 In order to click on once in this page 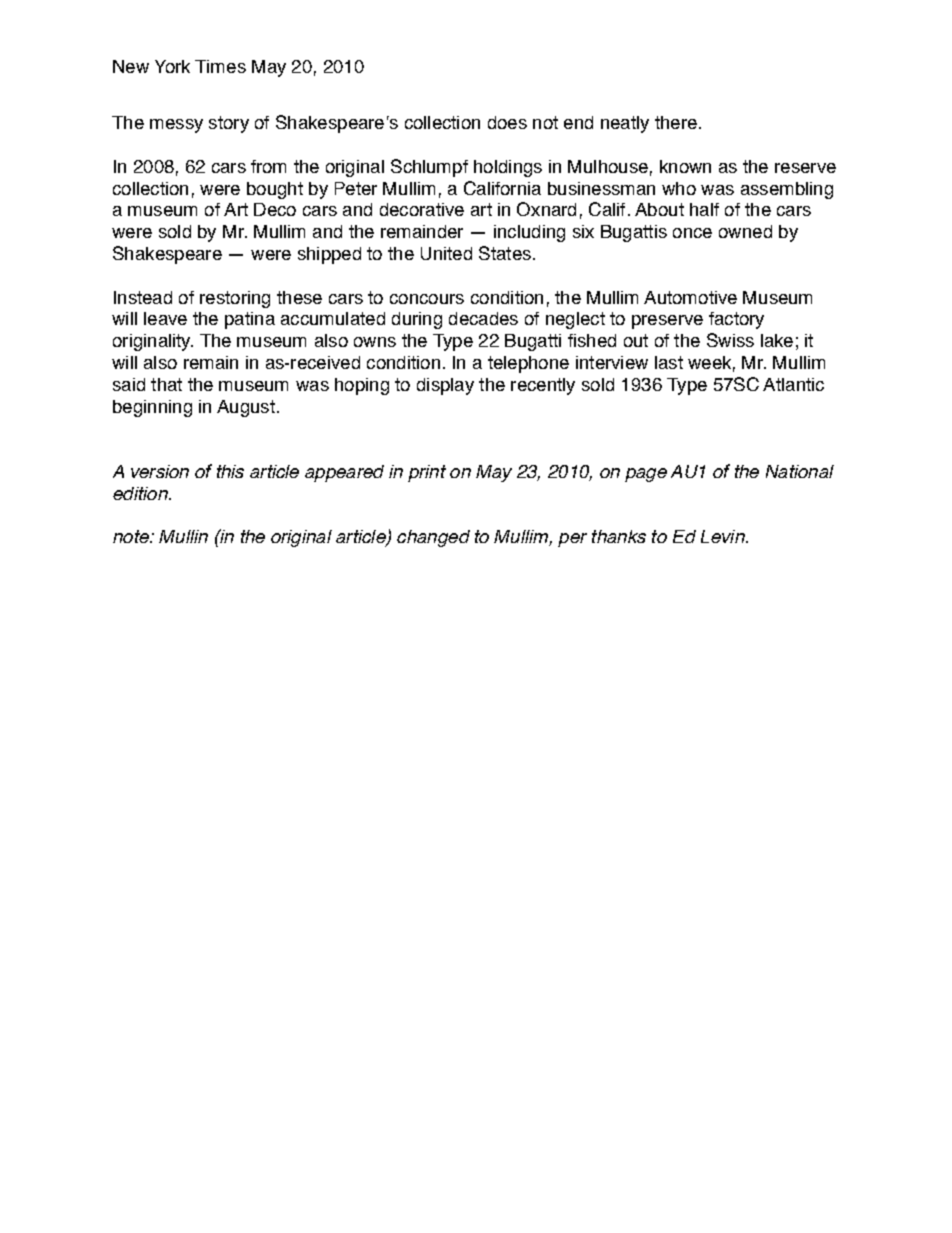, I will do `click(692, 233)`.
